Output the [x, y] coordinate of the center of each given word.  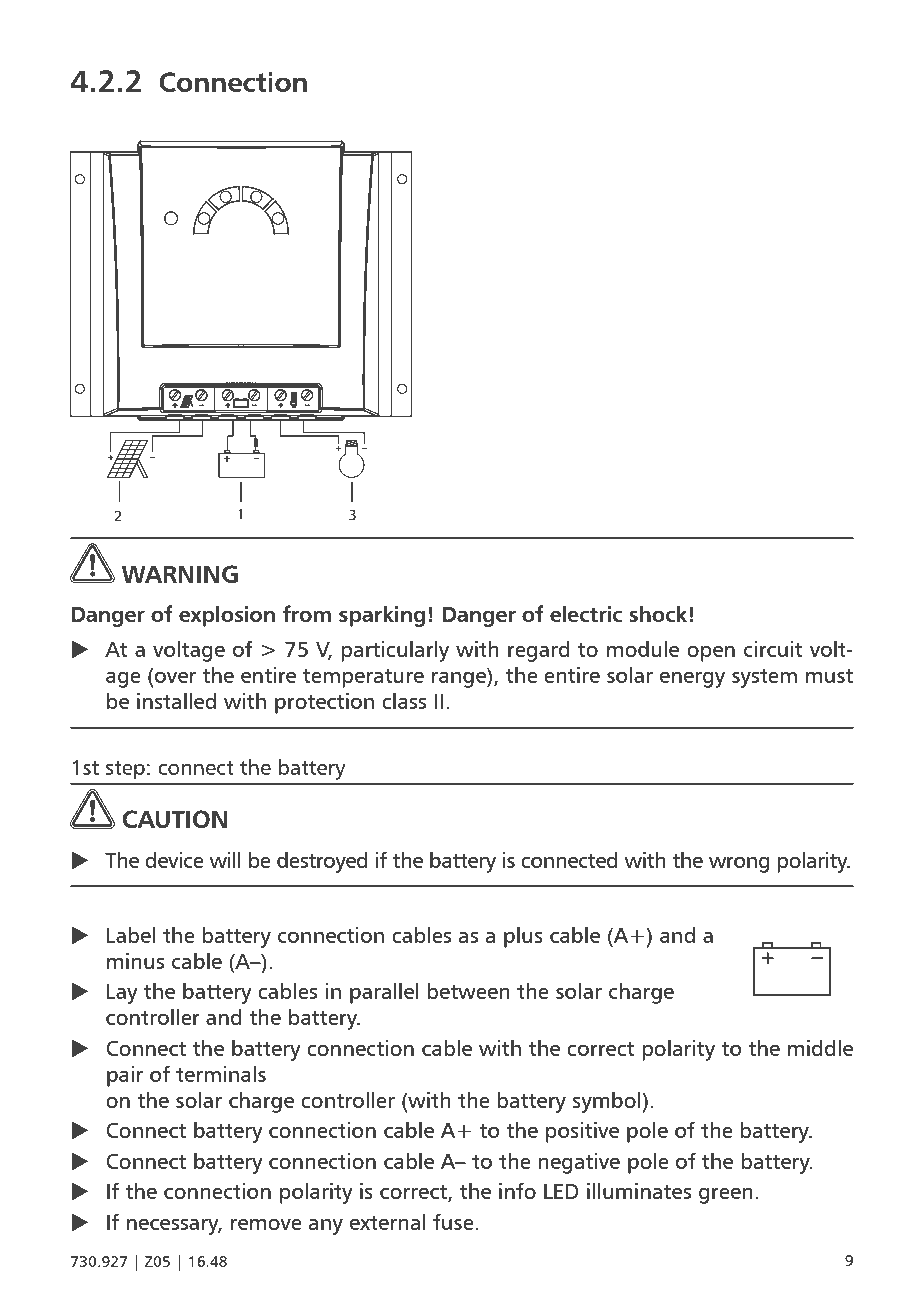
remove [266, 1224]
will [224, 859]
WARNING [180, 574]
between [468, 990]
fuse [454, 1221]
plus [523, 937]
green [726, 1196]
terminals [221, 1073]
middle [820, 1047]
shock [658, 613]
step [125, 770]
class [404, 700]
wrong [739, 865]
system [764, 678]
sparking [382, 616]
